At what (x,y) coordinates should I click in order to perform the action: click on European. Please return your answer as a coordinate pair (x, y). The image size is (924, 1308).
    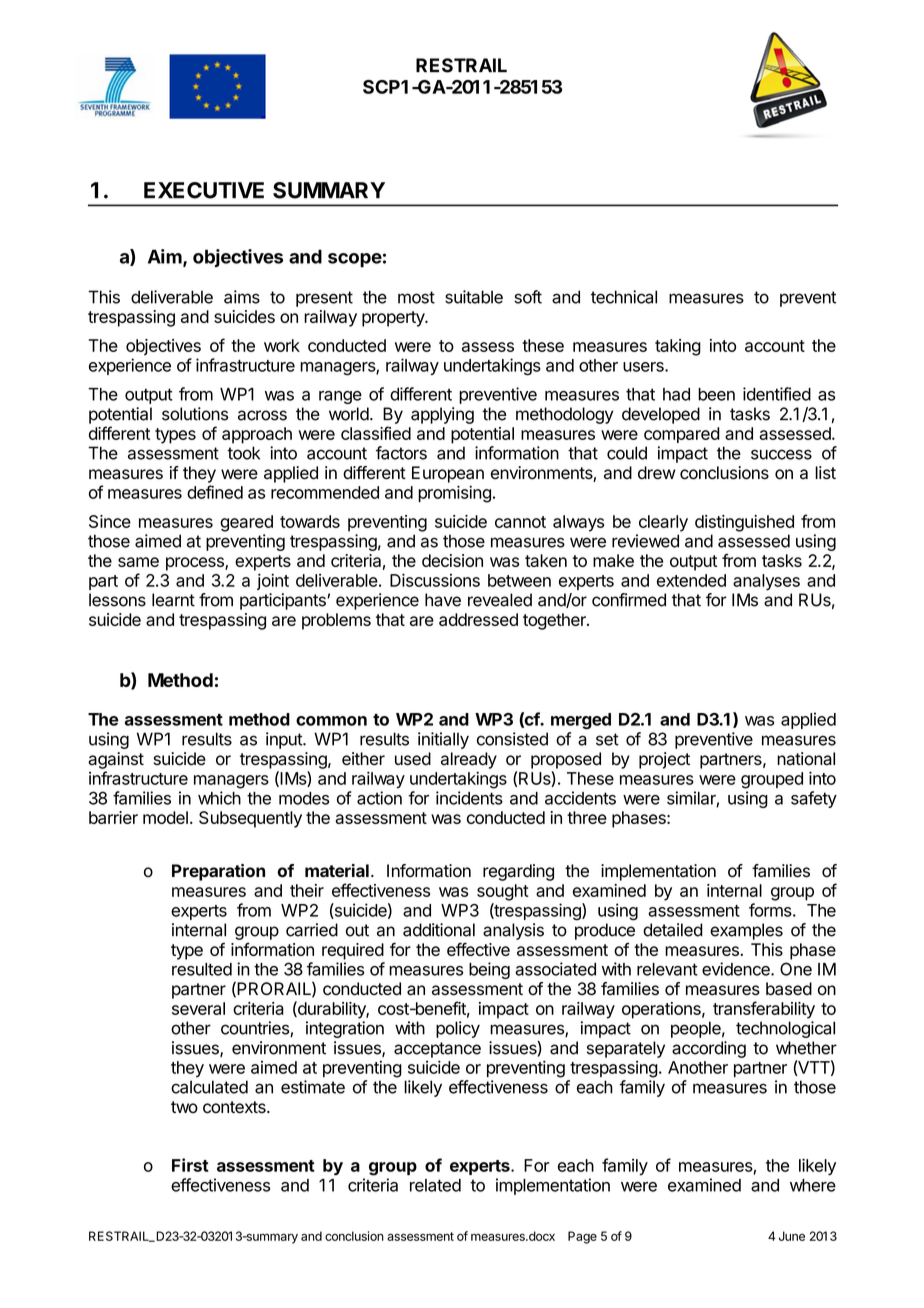
    Looking at the image, I should click on (448, 474).
